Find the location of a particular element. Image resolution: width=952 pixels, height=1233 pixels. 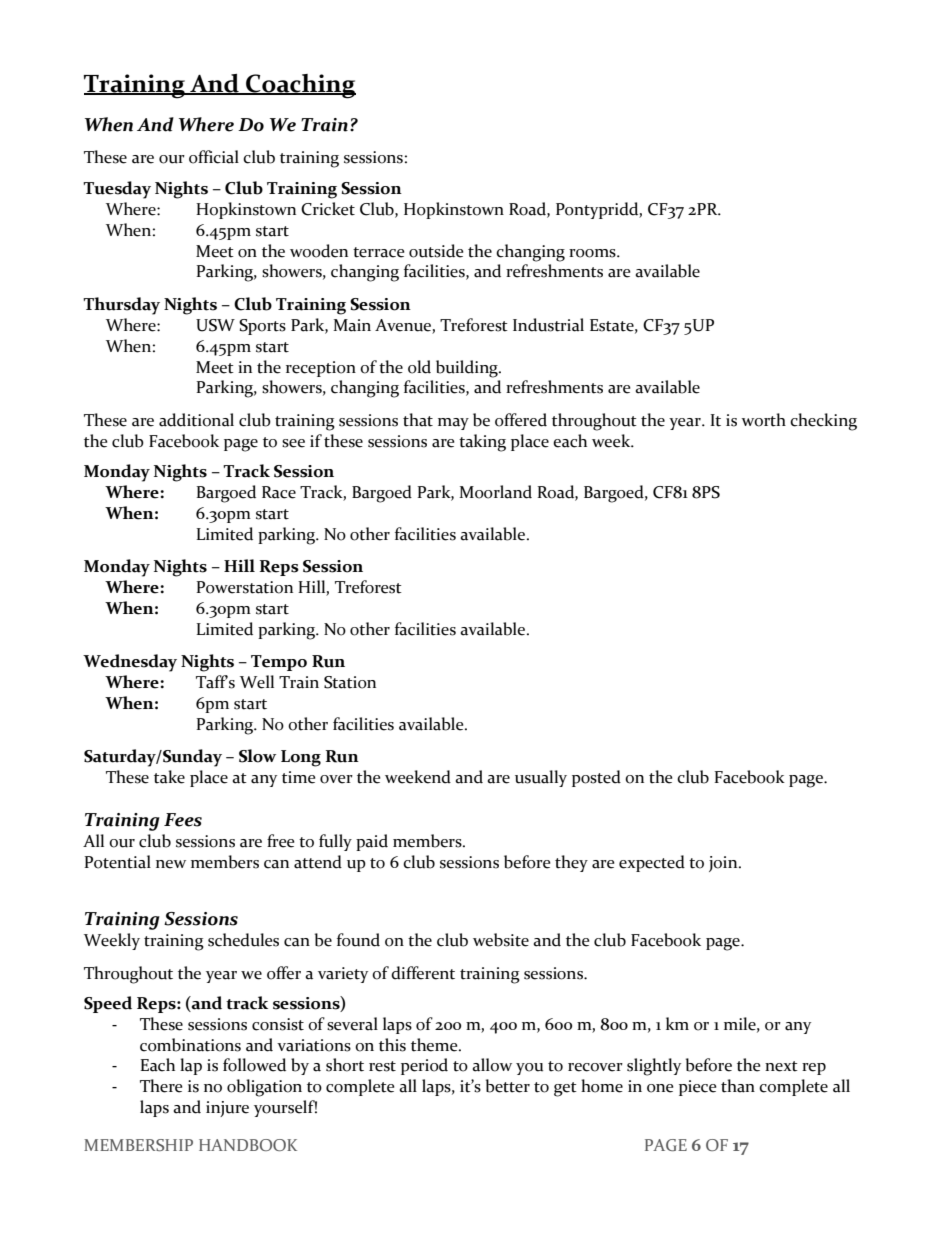

taking is located at coordinates (482, 443).
